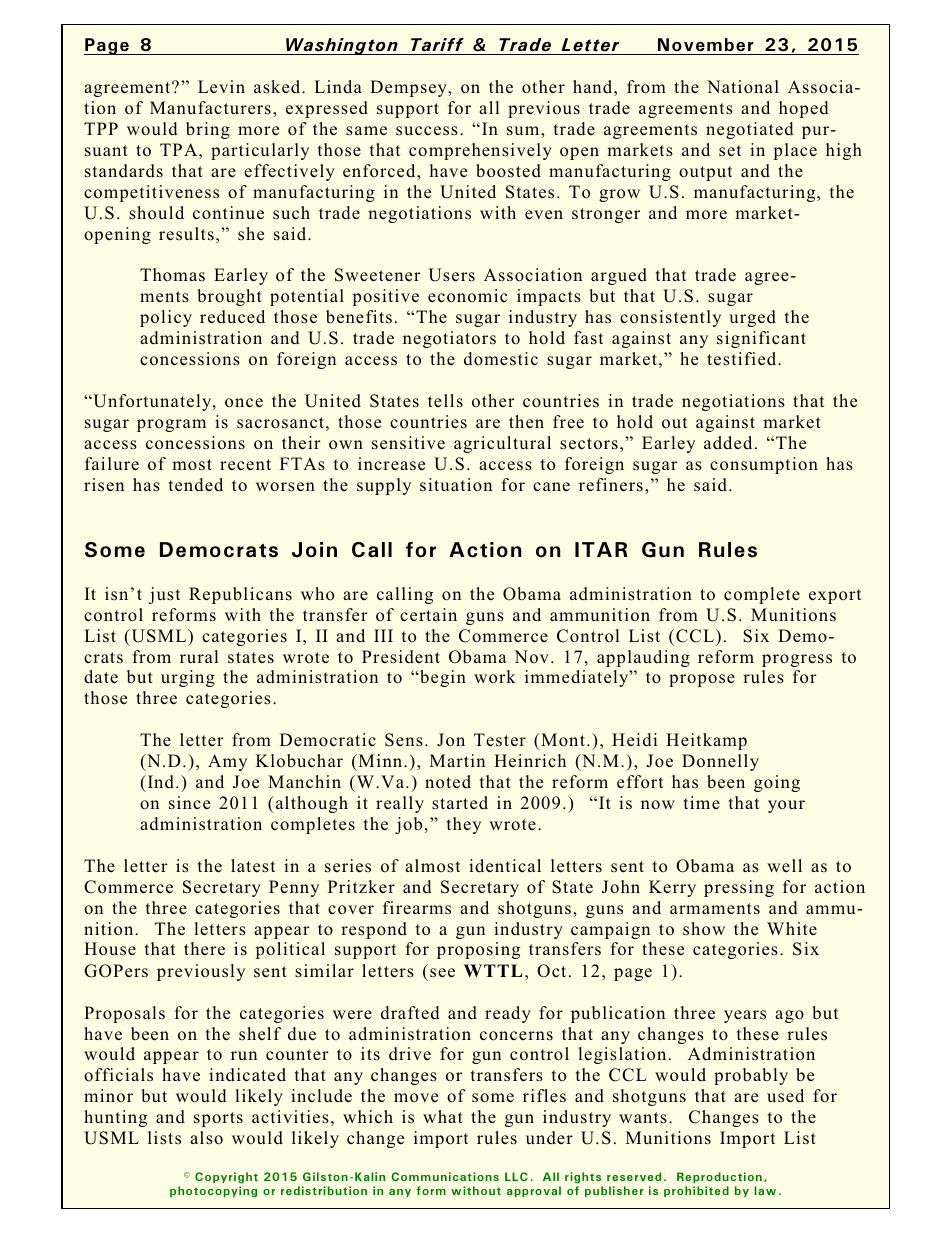 The height and width of the screenshot is (1233, 952). I want to click on law, so click(765, 1190).
